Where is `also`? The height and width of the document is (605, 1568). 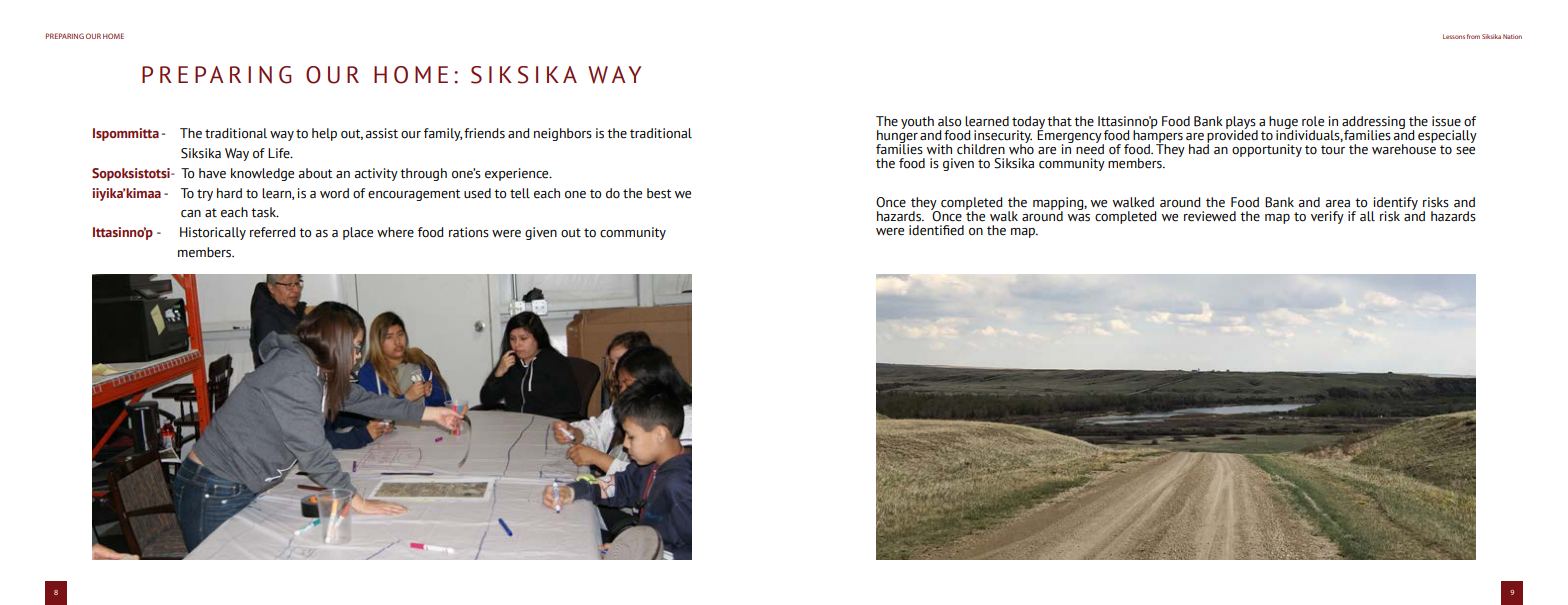 also is located at coordinates (949, 121).
